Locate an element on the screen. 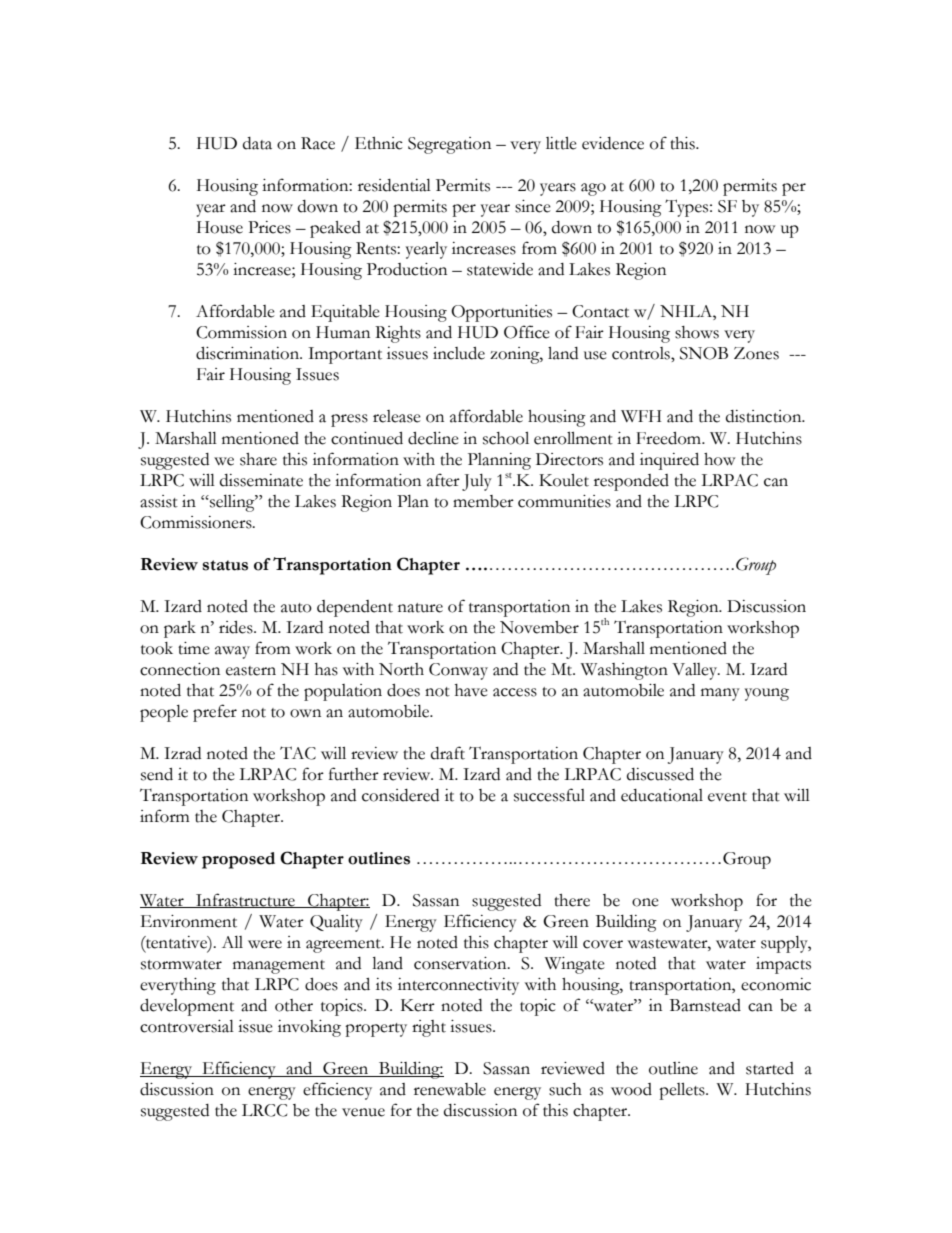 The image size is (952, 1233). considered is located at coordinates (400, 795).
